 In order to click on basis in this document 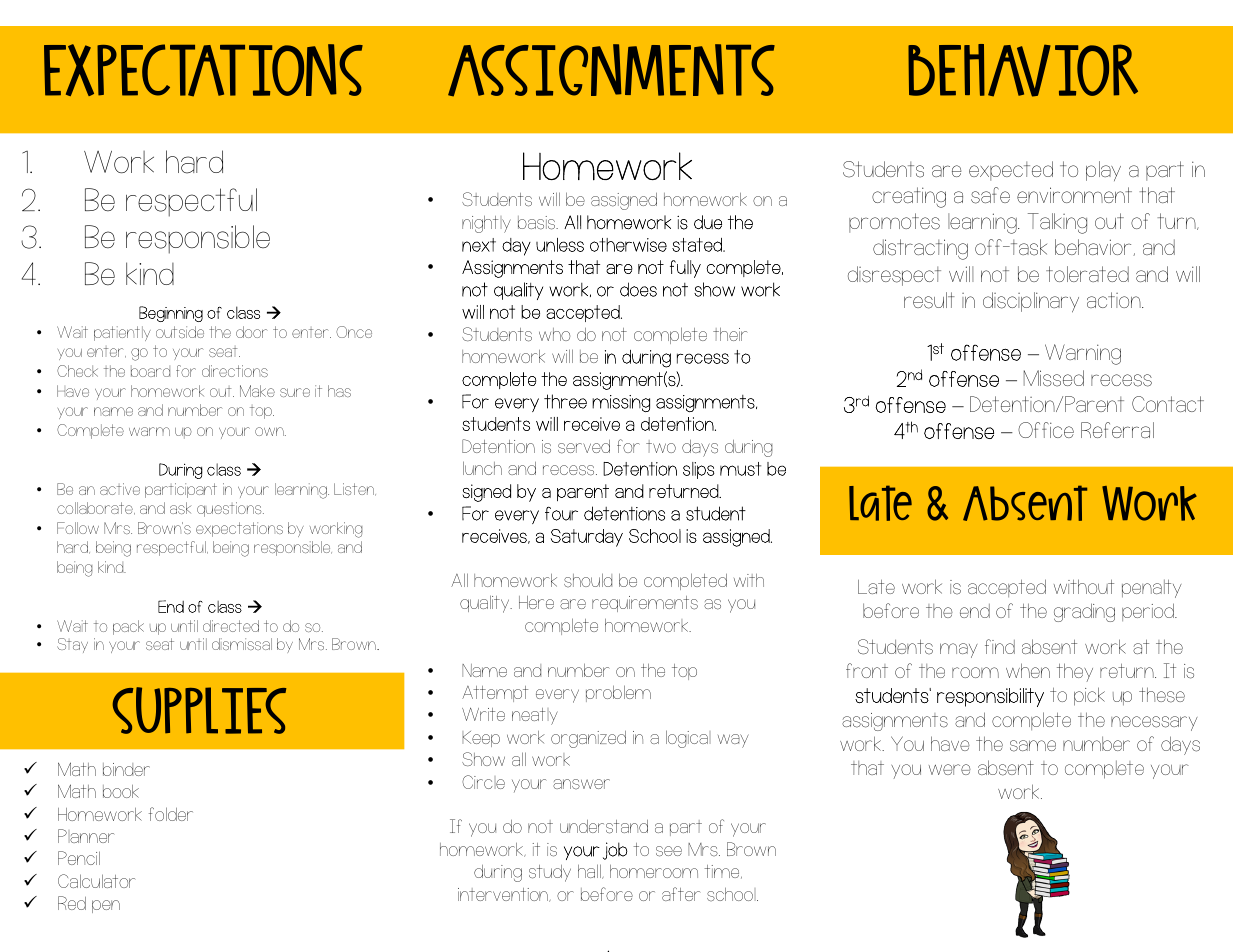, I will do `click(538, 223)`.
